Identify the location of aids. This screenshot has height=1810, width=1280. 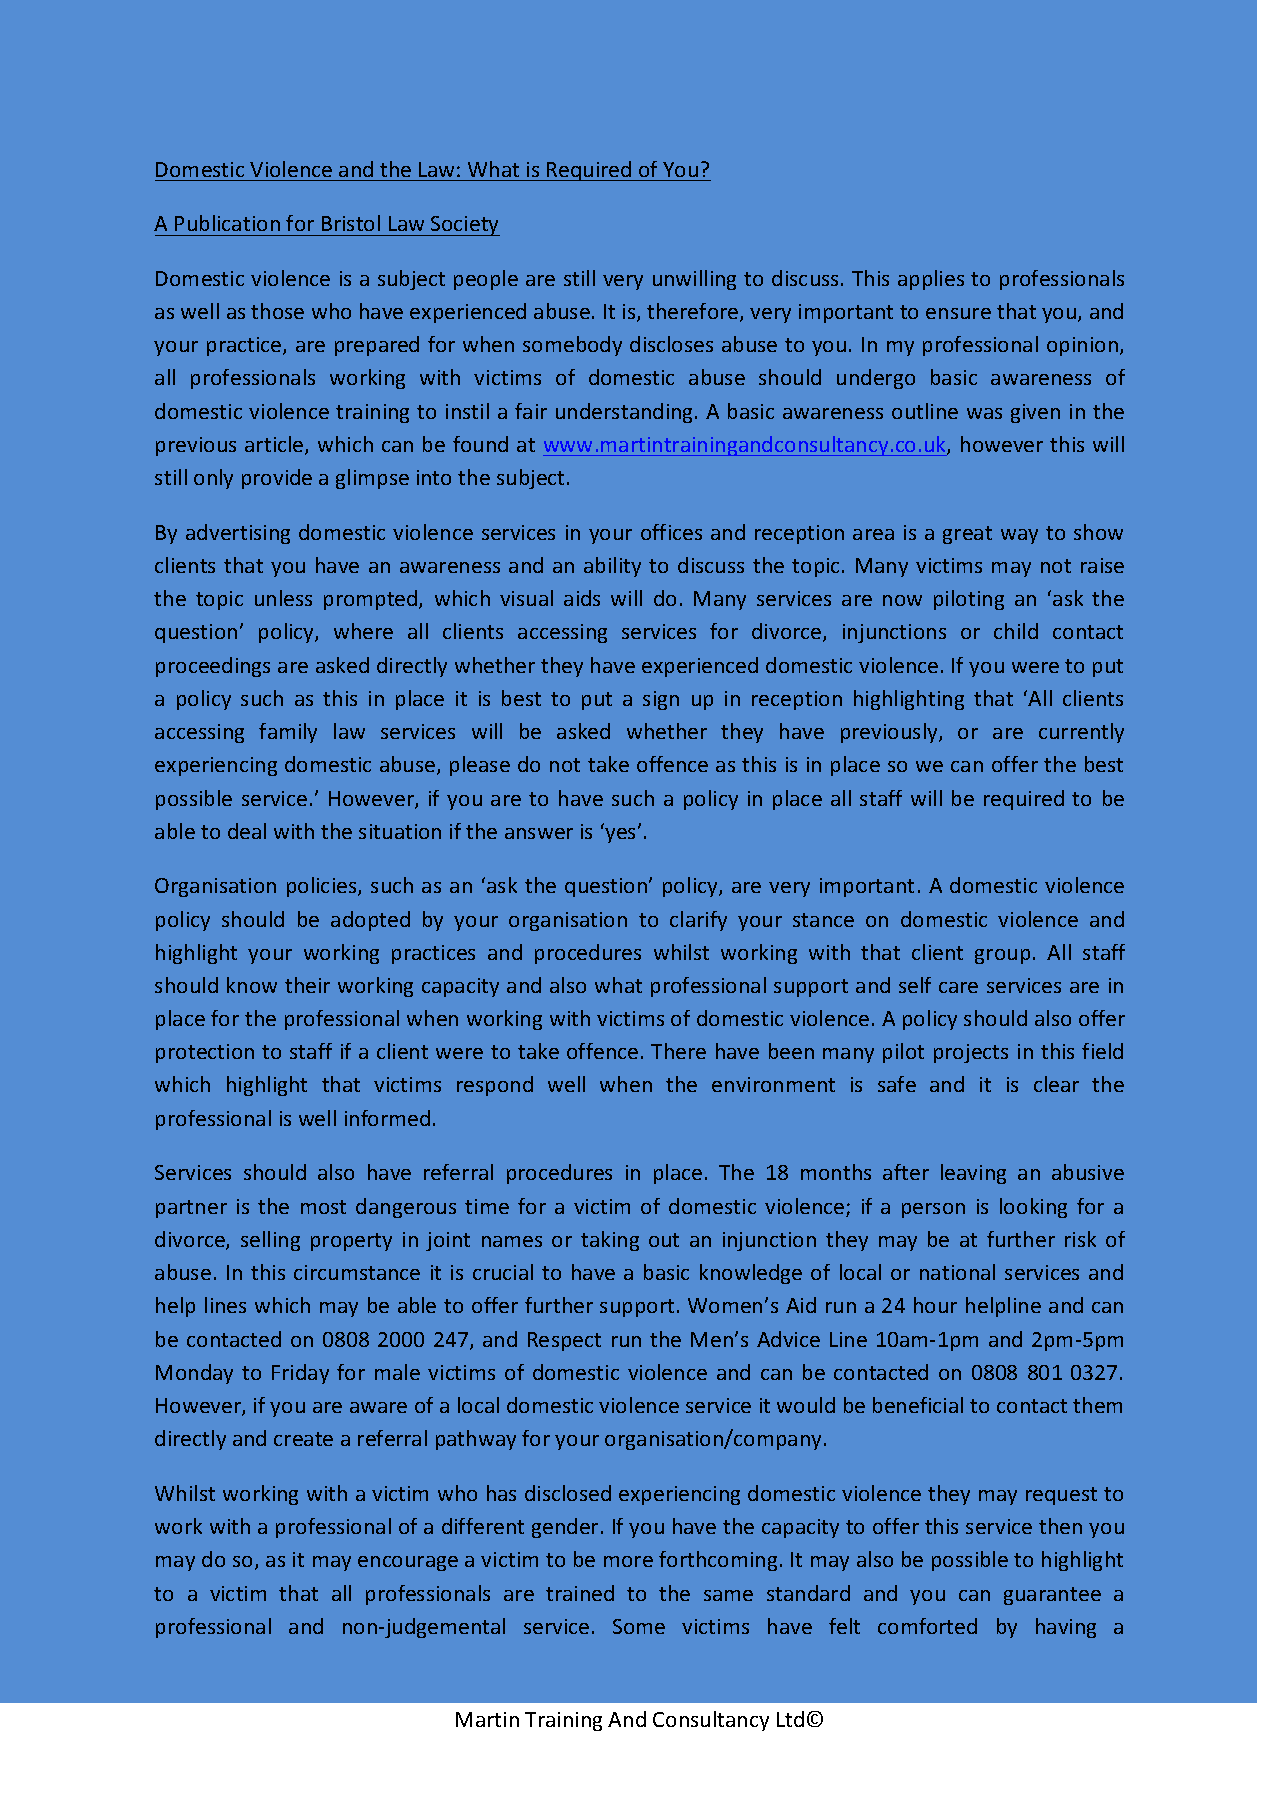
(582, 598).
